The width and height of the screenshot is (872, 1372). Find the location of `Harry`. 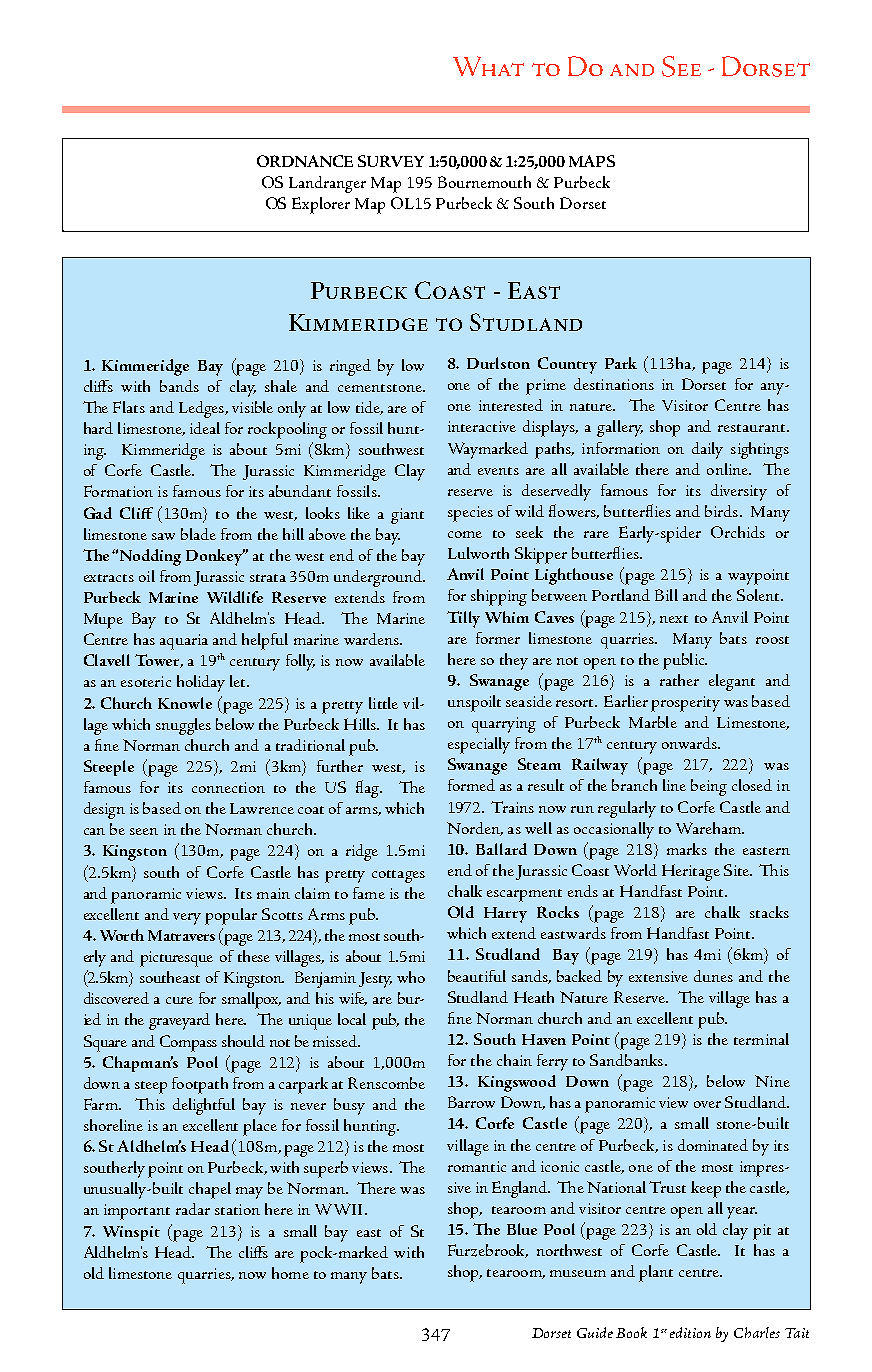

Harry is located at coordinates (505, 915).
